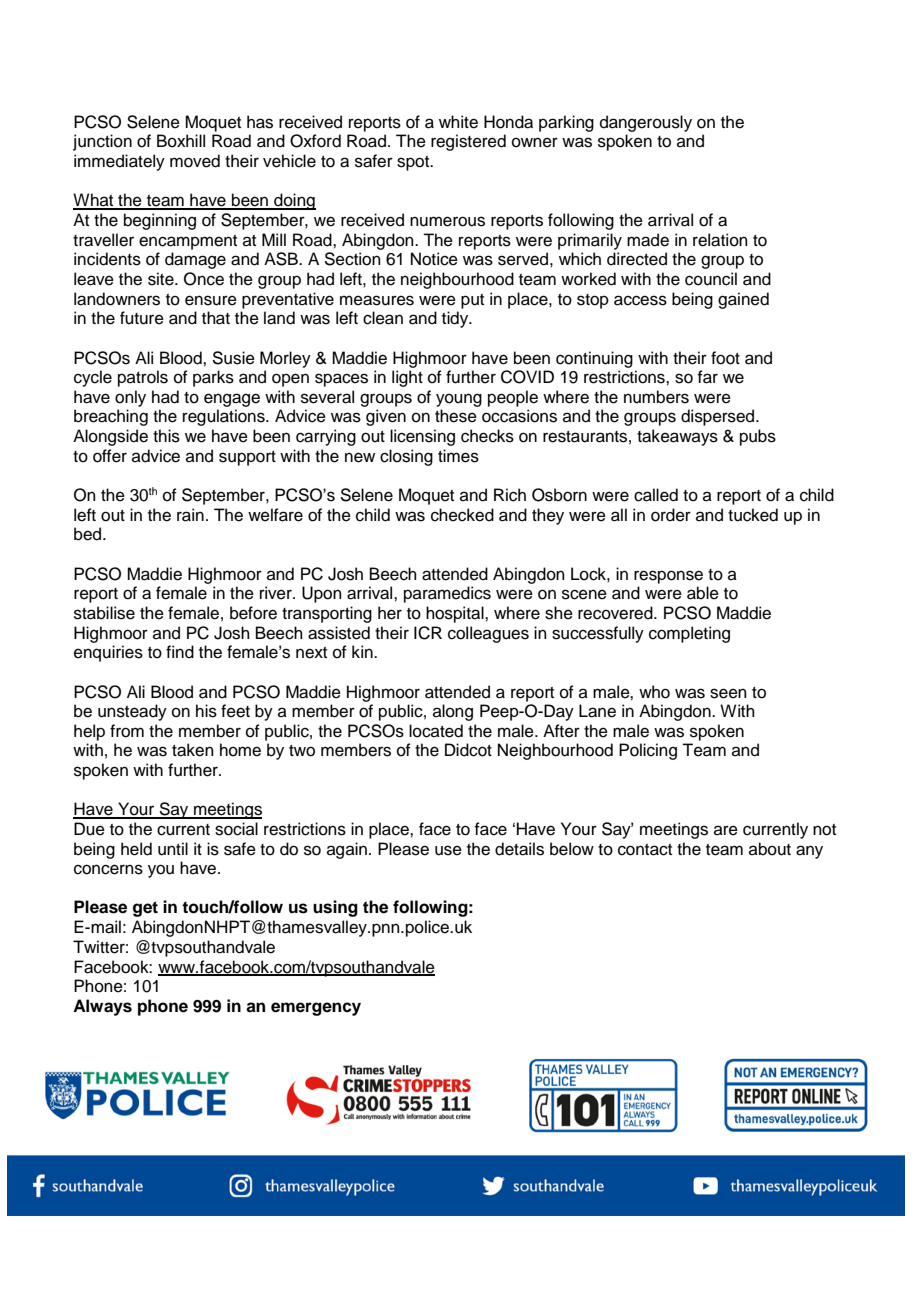  I want to click on rain, so click(190, 515).
